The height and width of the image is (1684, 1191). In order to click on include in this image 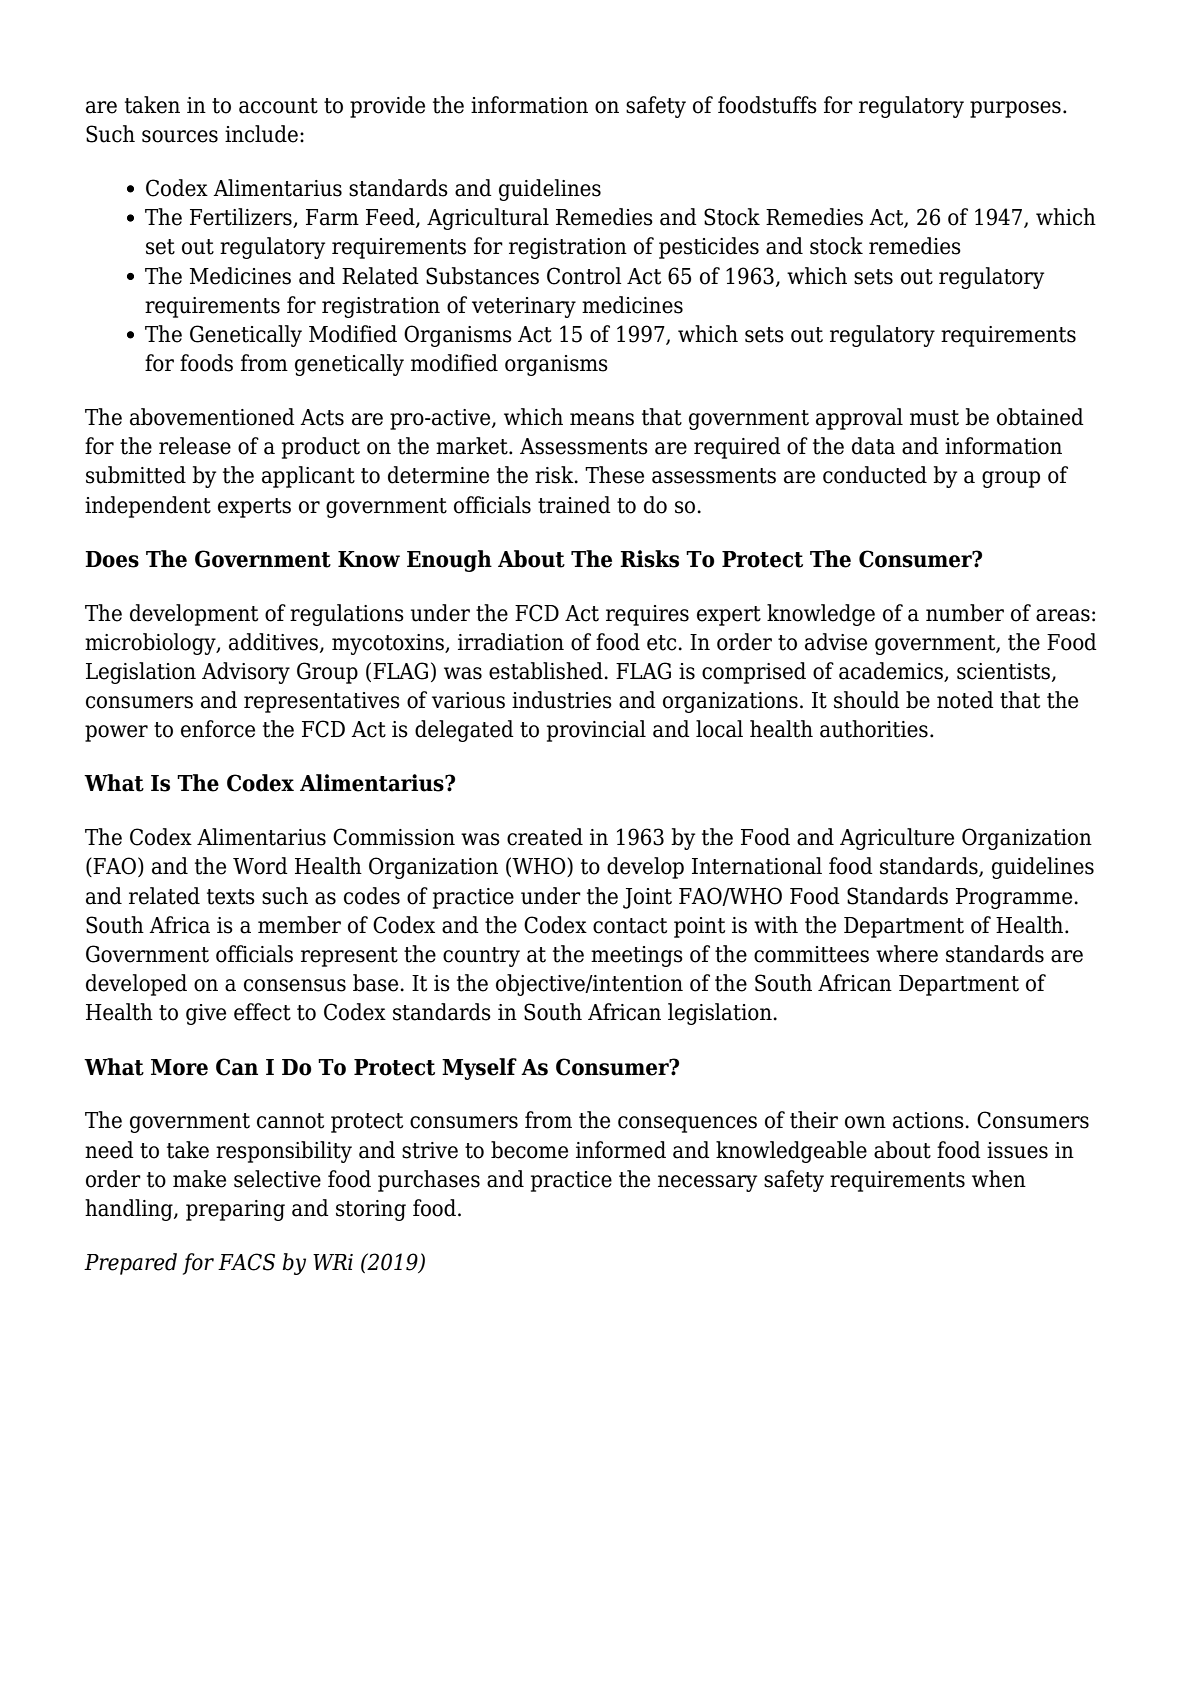, I will do `click(261, 134)`.
